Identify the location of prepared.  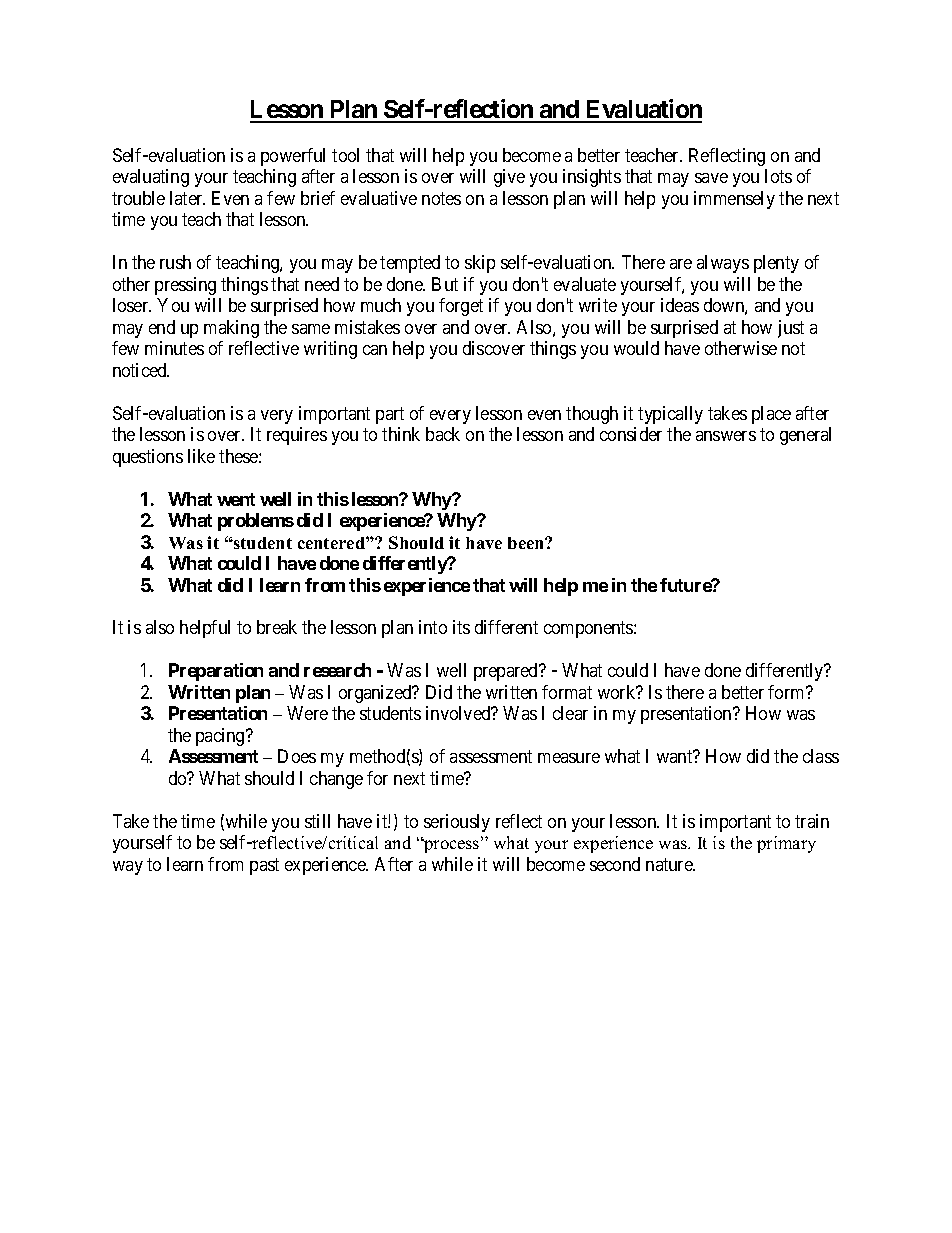
(507, 672).
